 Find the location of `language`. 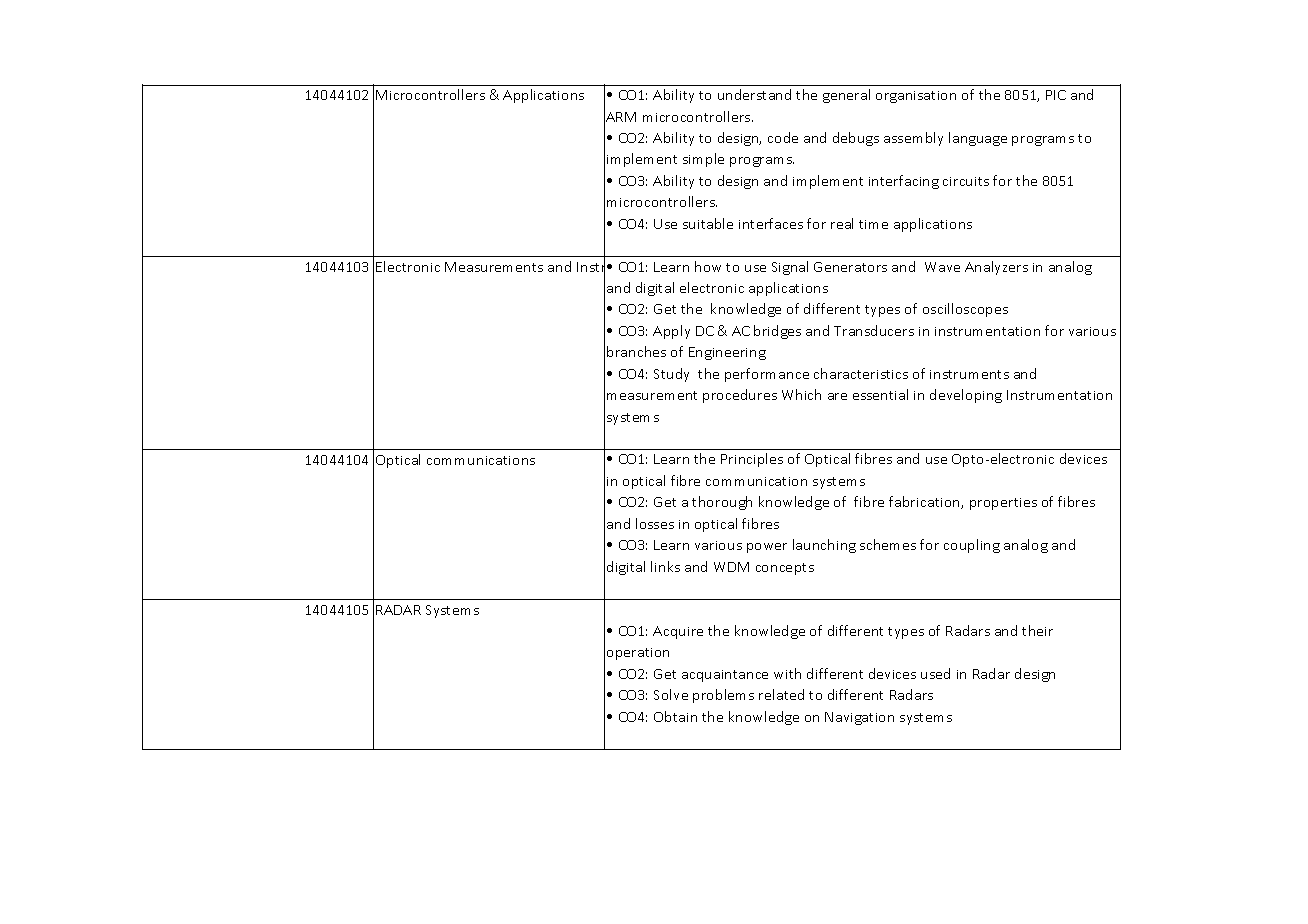

language is located at coordinates (978, 139).
